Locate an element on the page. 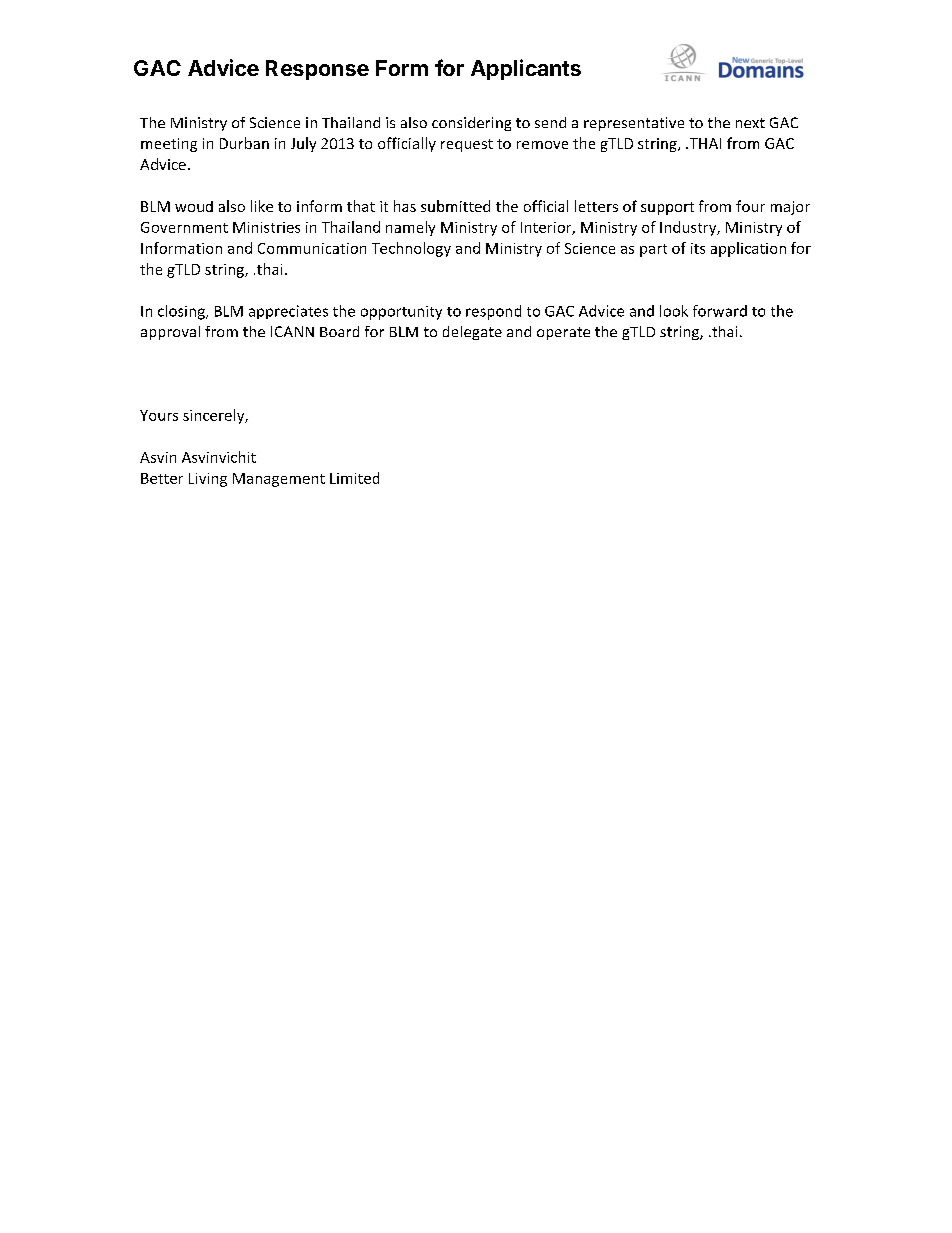 The width and height of the page is (952, 1233). request is located at coordinates (467, 145).
